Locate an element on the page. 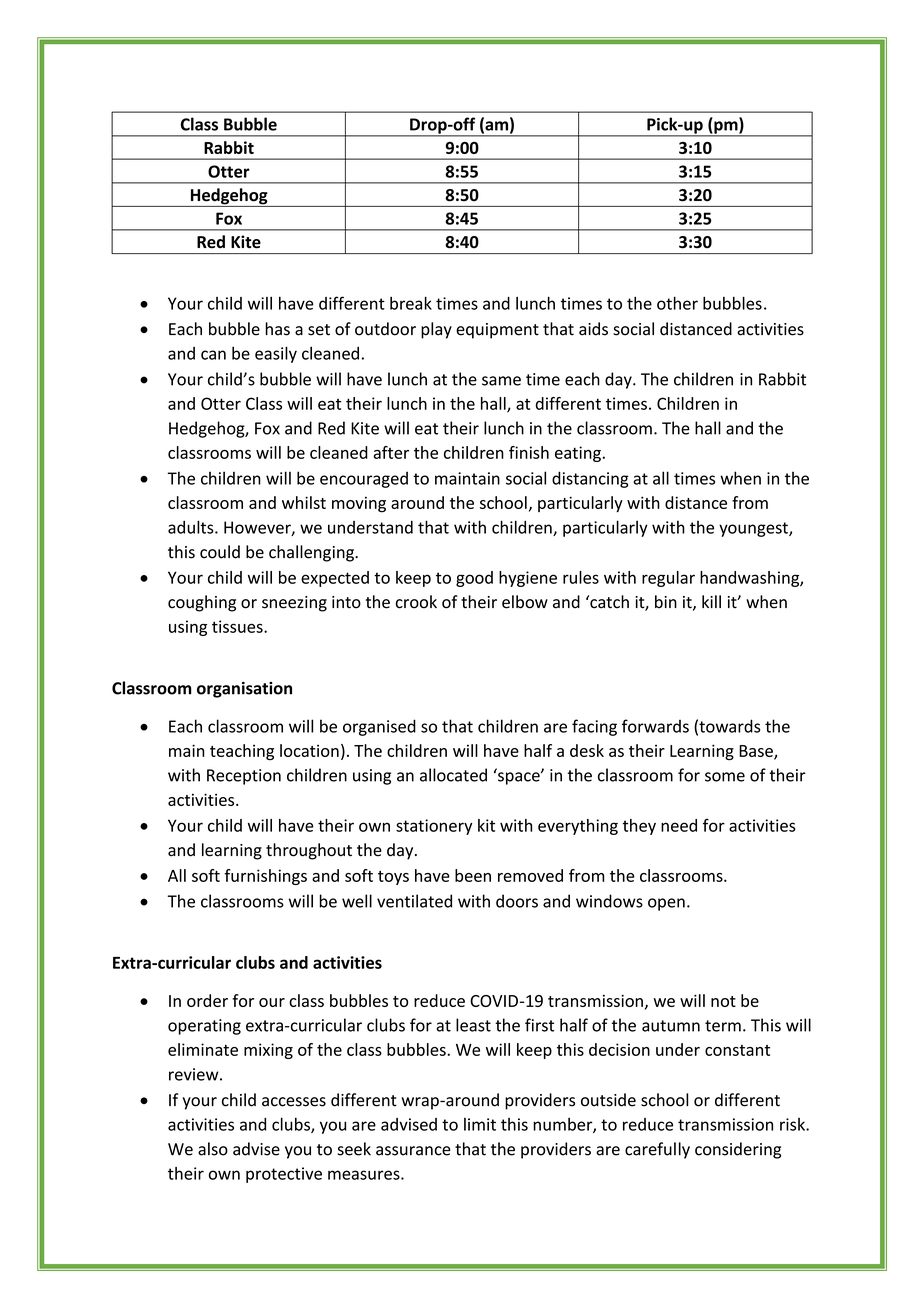 This page has height=1308, width=924. other is located at coordinates (677, 303).
